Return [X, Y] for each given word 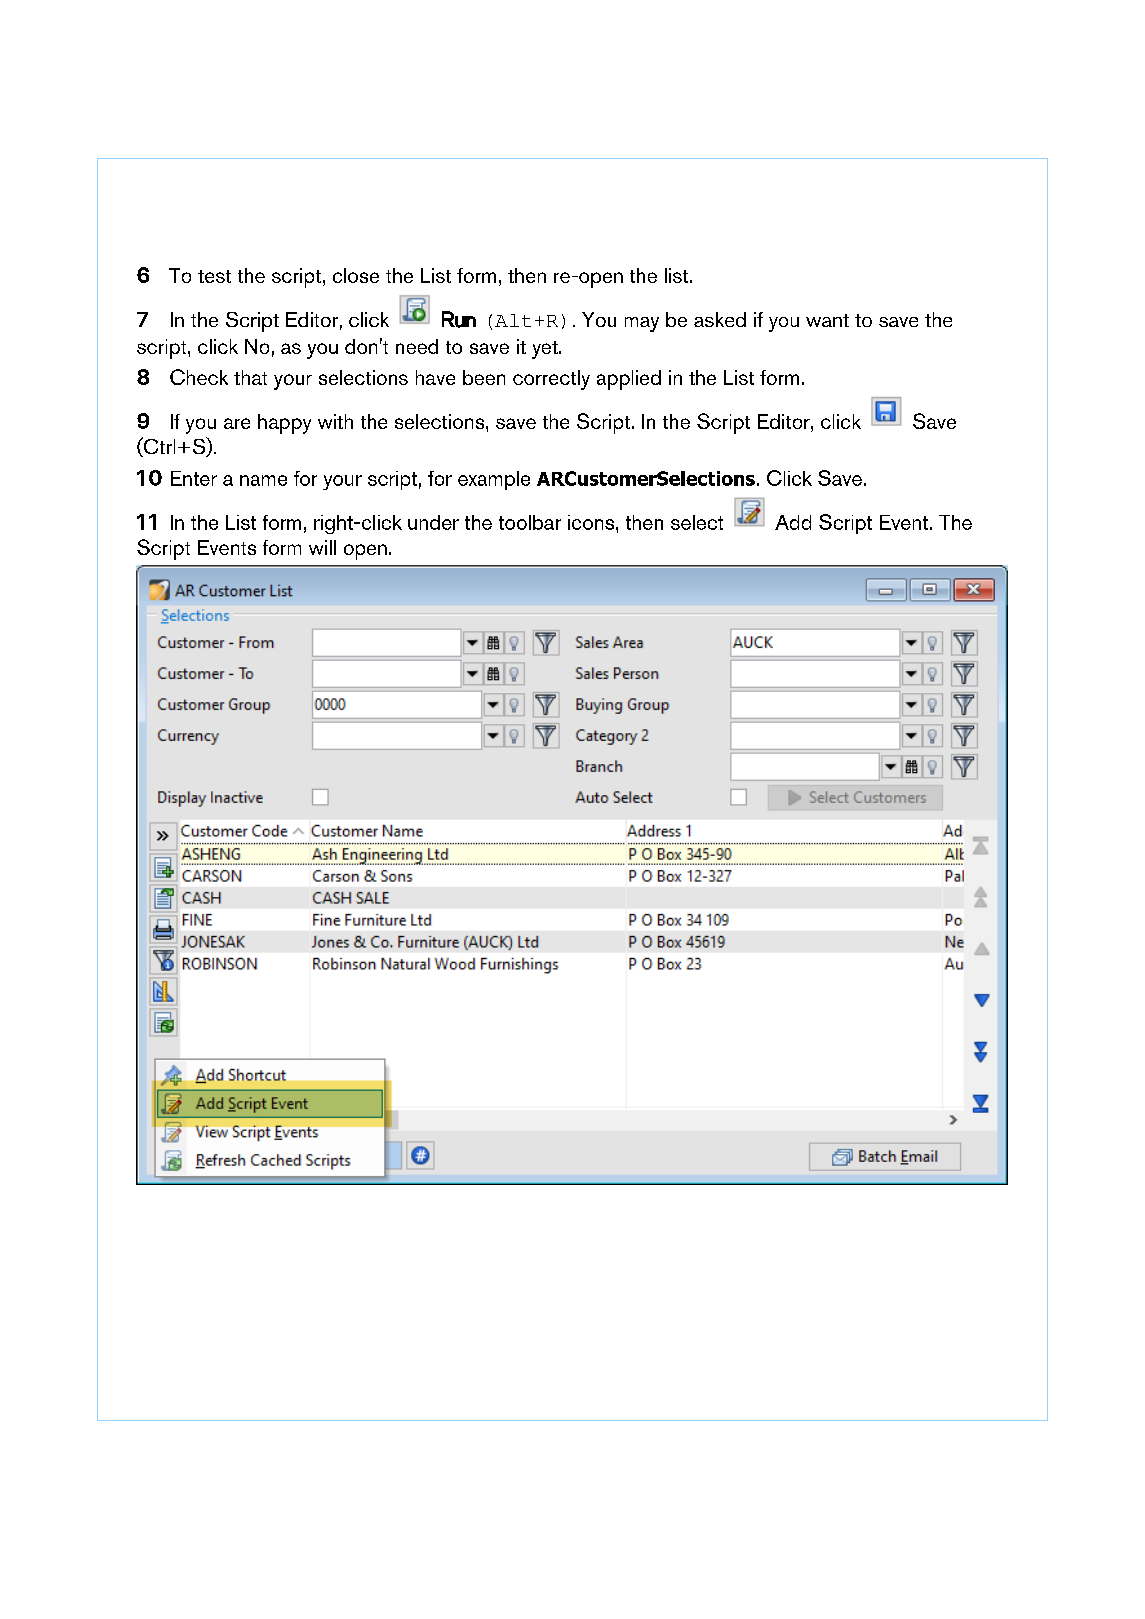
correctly [551, 380]
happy [284, 424]
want [827, 320]
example [494, 480]
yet [546, 350]
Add [793, 522]
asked [720, 319]
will [322, 547]
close [356, 275]
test [214, 276]
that [250, 377]
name [263, 480]
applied [629, 380]
